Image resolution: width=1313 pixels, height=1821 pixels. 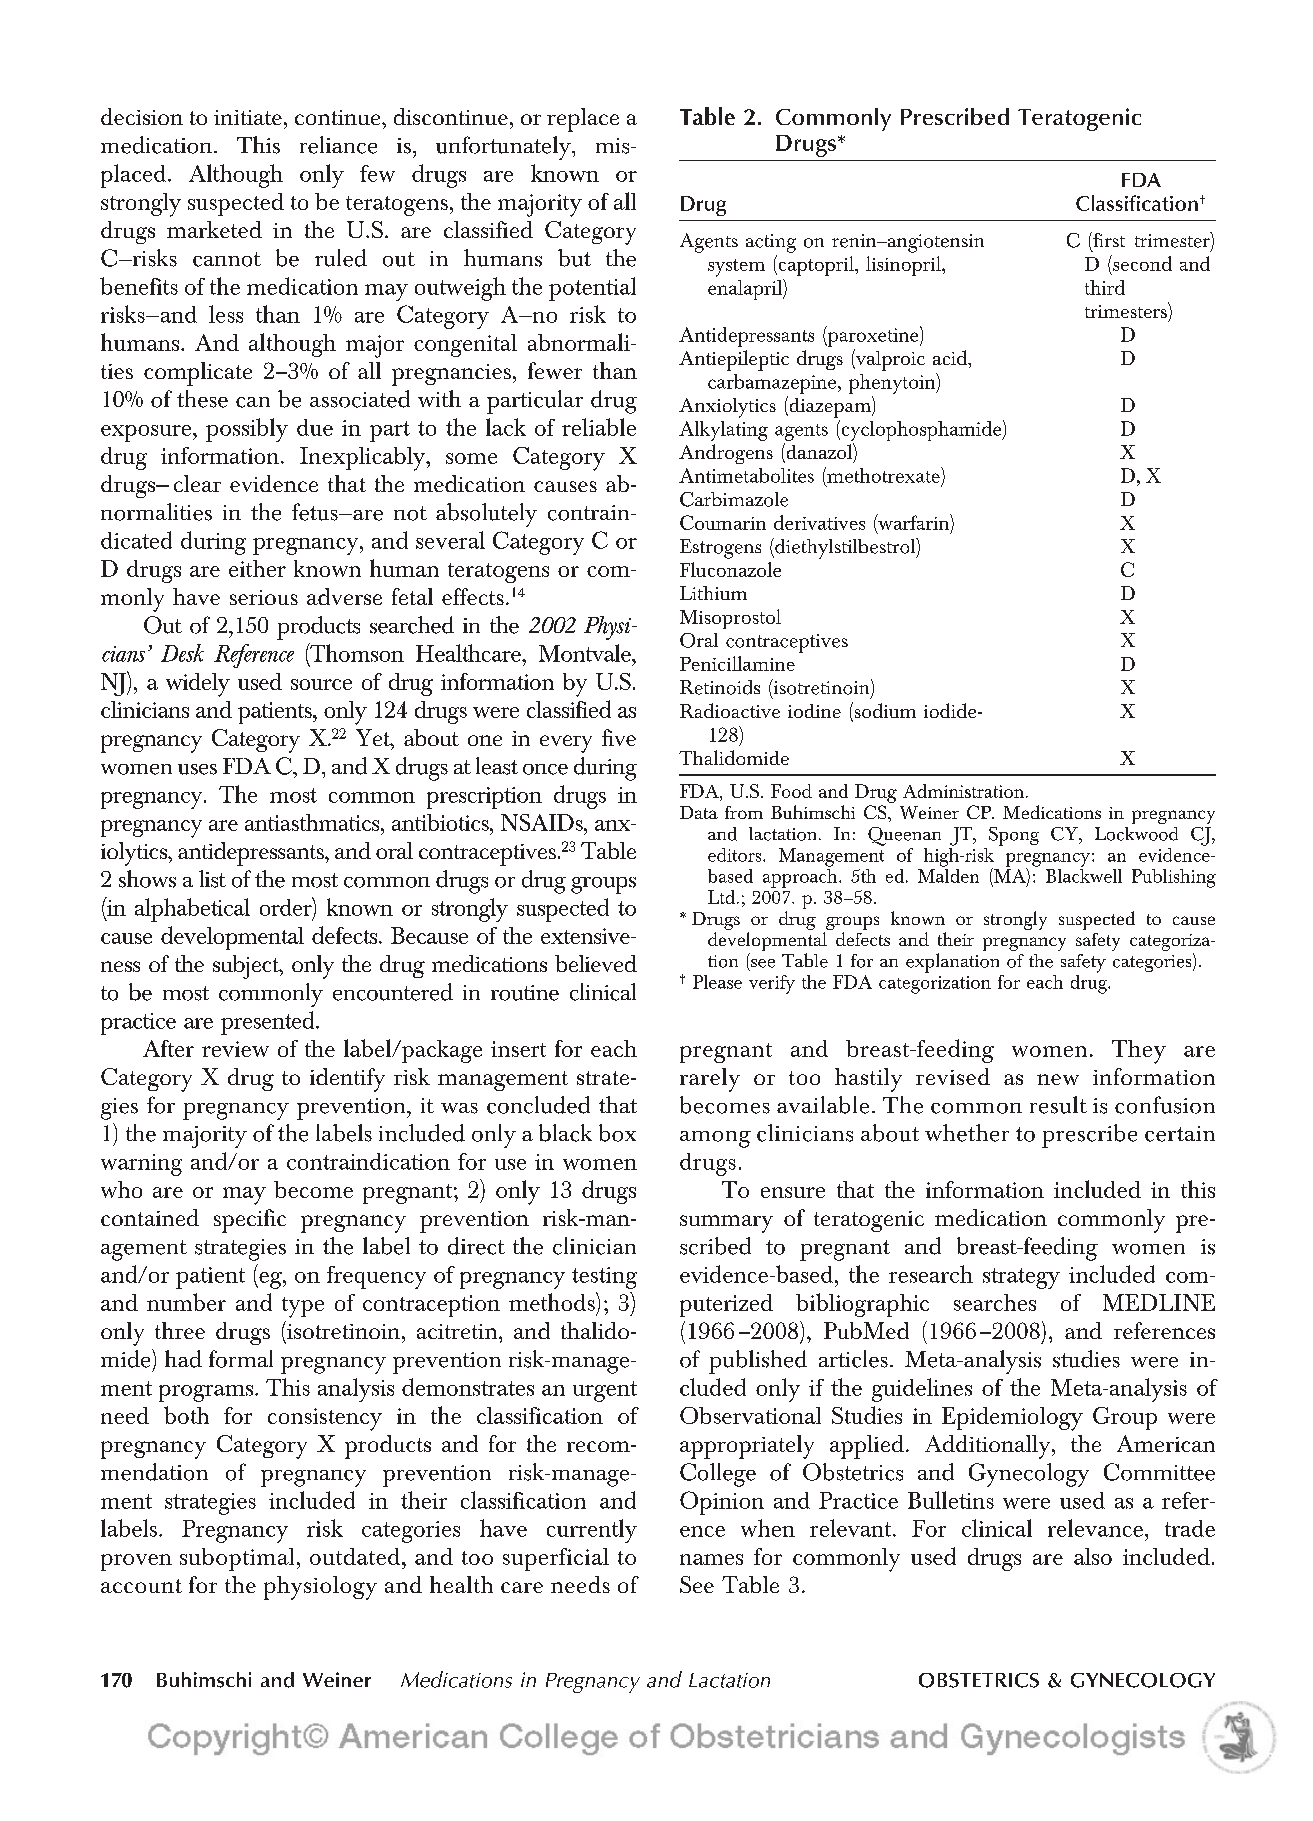 I want to click on replace, so click(x=583, y=120).
